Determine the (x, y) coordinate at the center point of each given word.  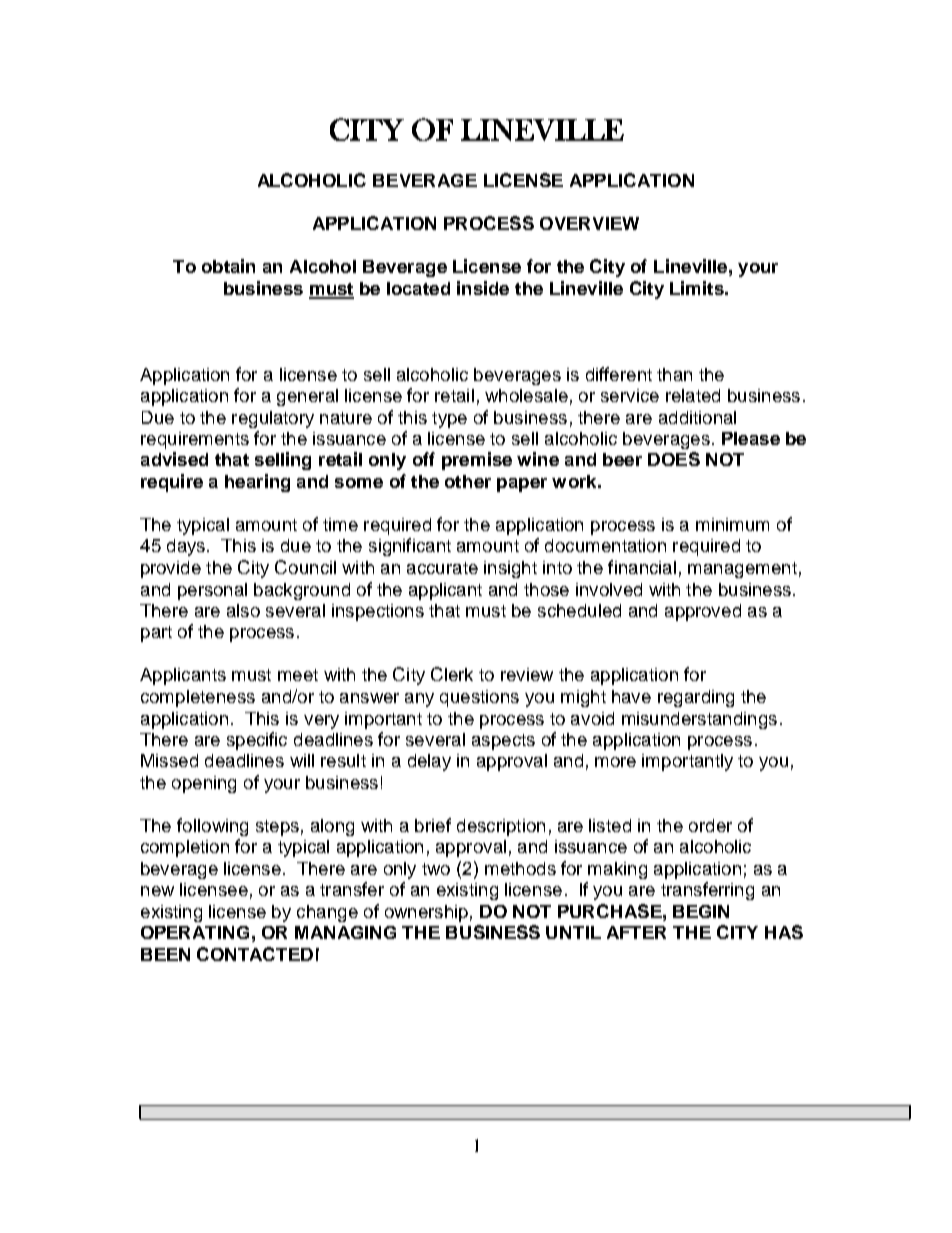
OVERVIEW (589, 223)
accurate (442, 568)
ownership (426, 913)
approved (703, 612)
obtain (228, 266)
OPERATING (195, 932)
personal (212, 591)
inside (483, 288)
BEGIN (701, 911)
